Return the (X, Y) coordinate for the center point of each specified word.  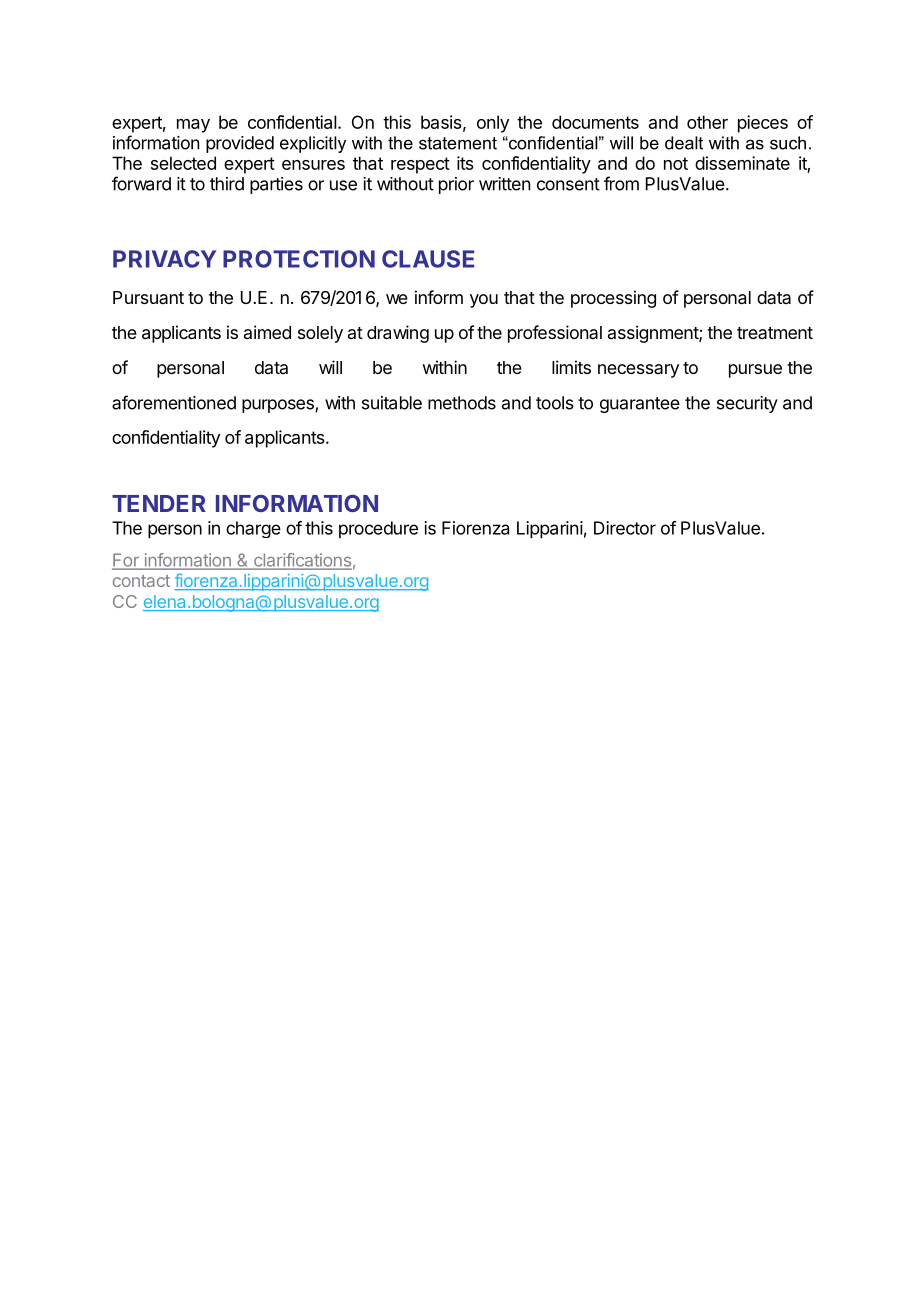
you (484, 301)
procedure (378, 529)
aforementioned (174, 402)
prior (456, 185)
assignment (654, 334)
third (227, 184)
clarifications (302, 561)
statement (458, 143)
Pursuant (148, 297)
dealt (684, 143)
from (621, 183)
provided (240, 144)
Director (625, 528)
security (747, 404)
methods (462, 403)
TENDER (159, 503)
